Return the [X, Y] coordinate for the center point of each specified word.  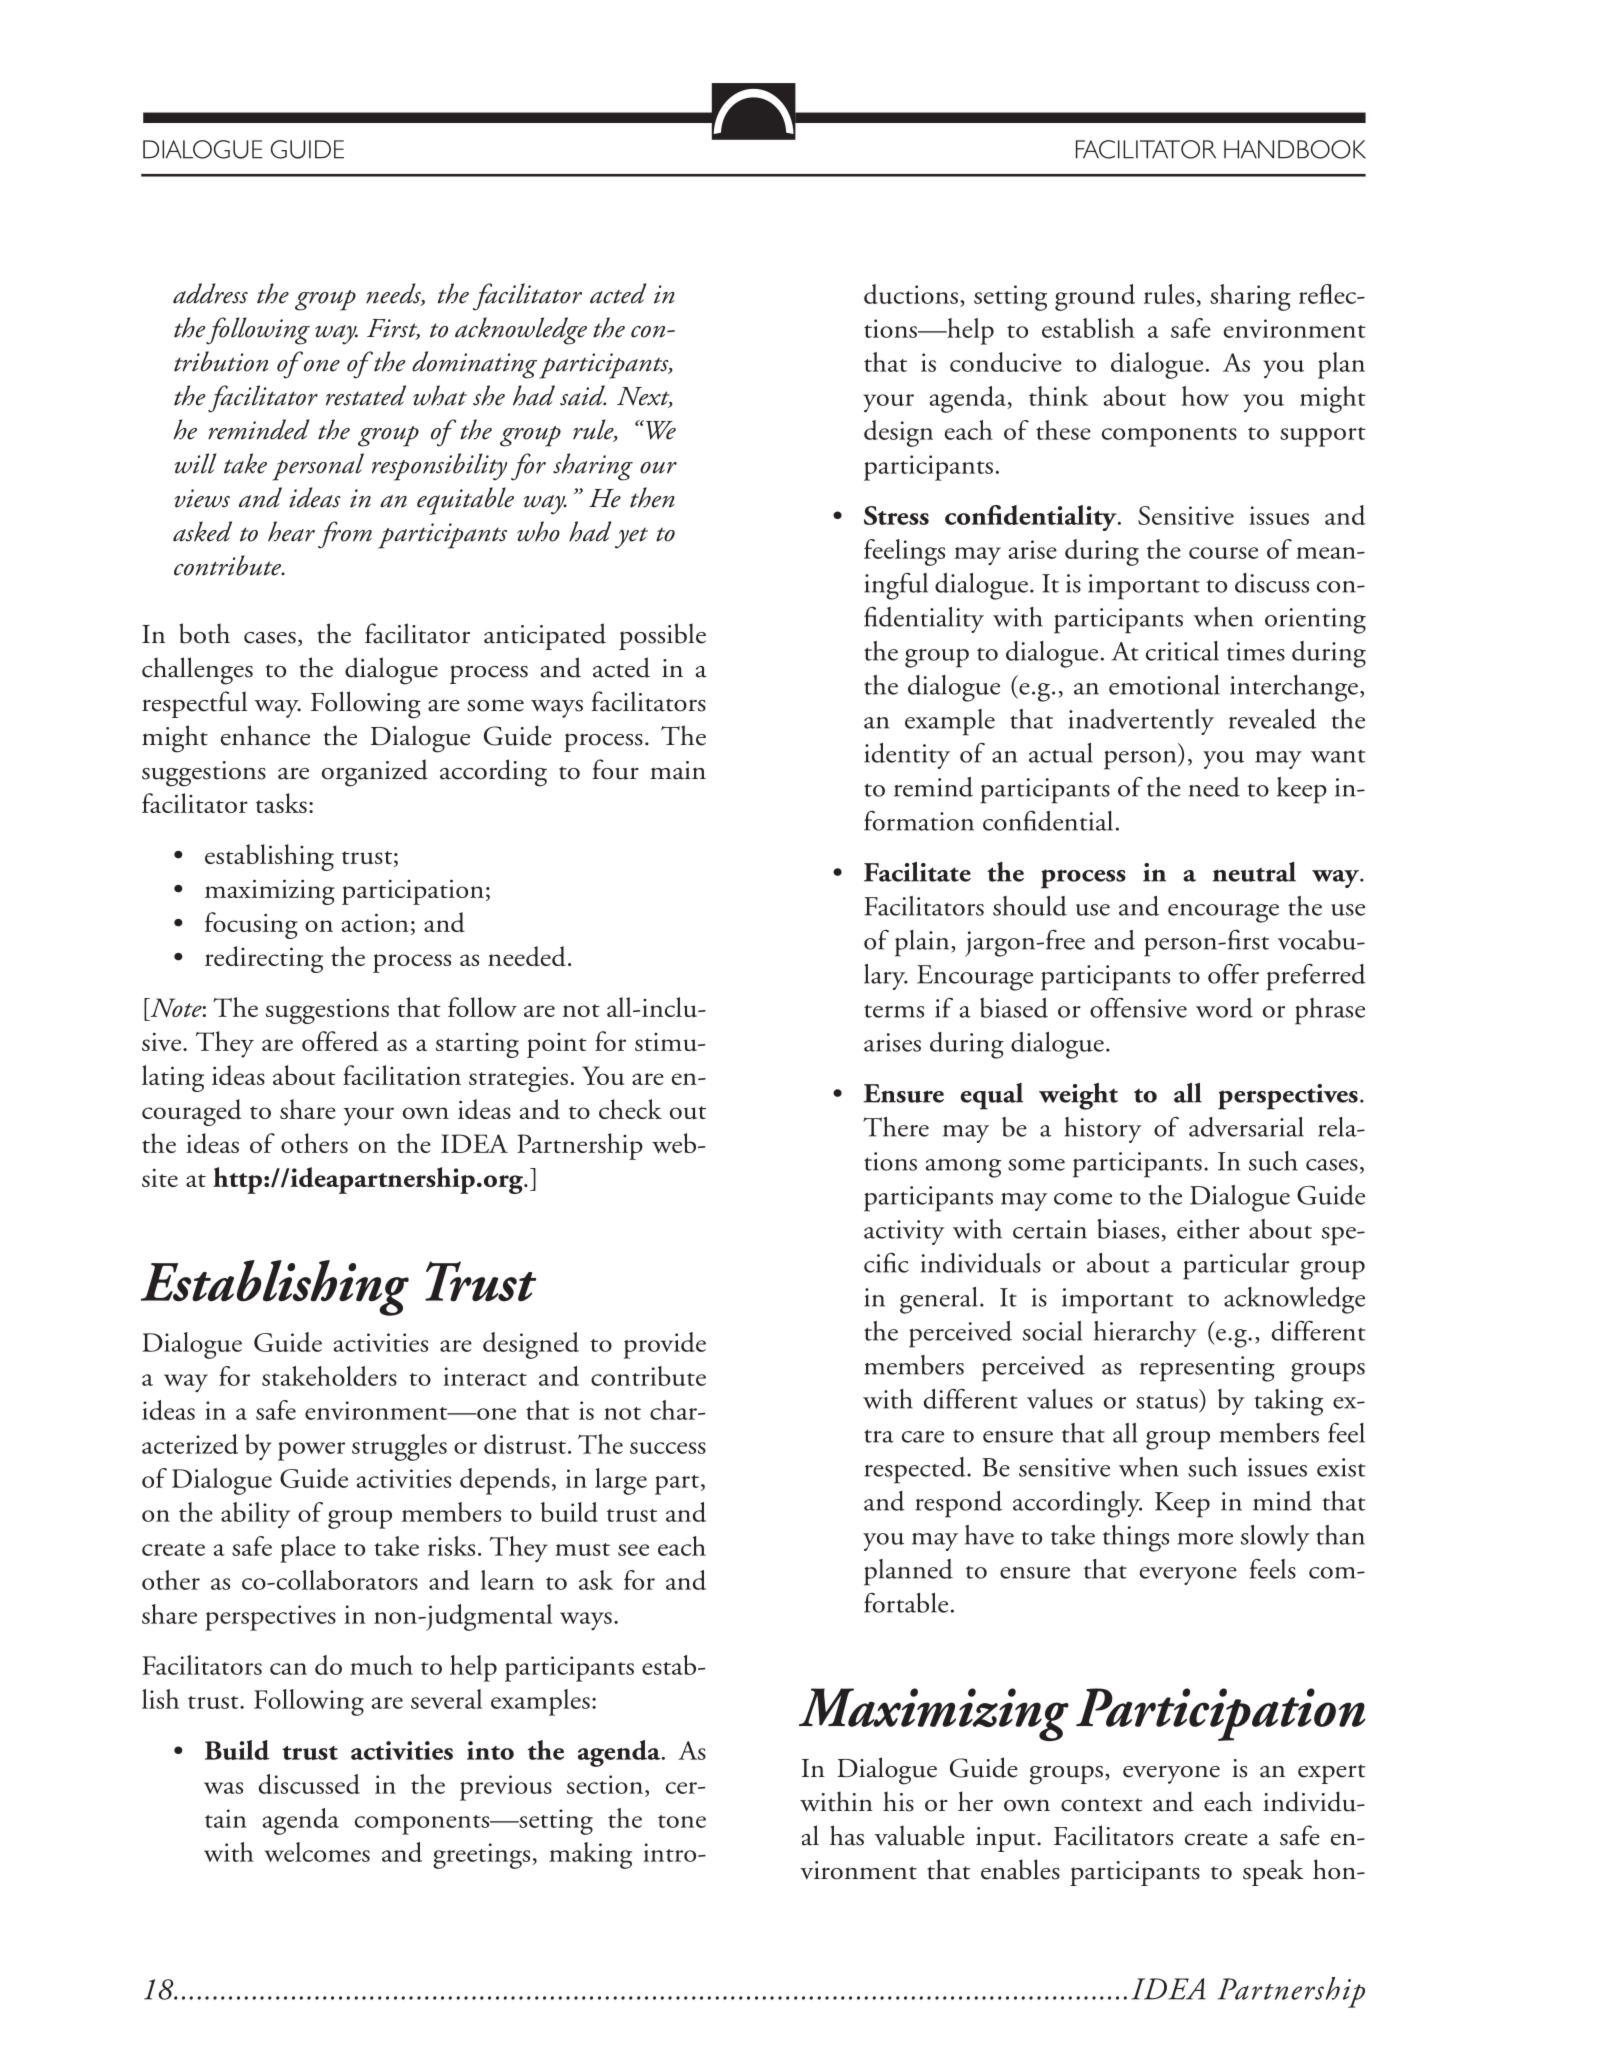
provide [665, 1345]
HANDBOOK [1295, 149]
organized [375, 773]
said [583, 395]
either [1208, 1229]
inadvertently [1141, 722]
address [210, 293]
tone [682, 1821]
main [678, 770]
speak [1273, 1872]
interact [485, 1376]
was [223, 1788]
